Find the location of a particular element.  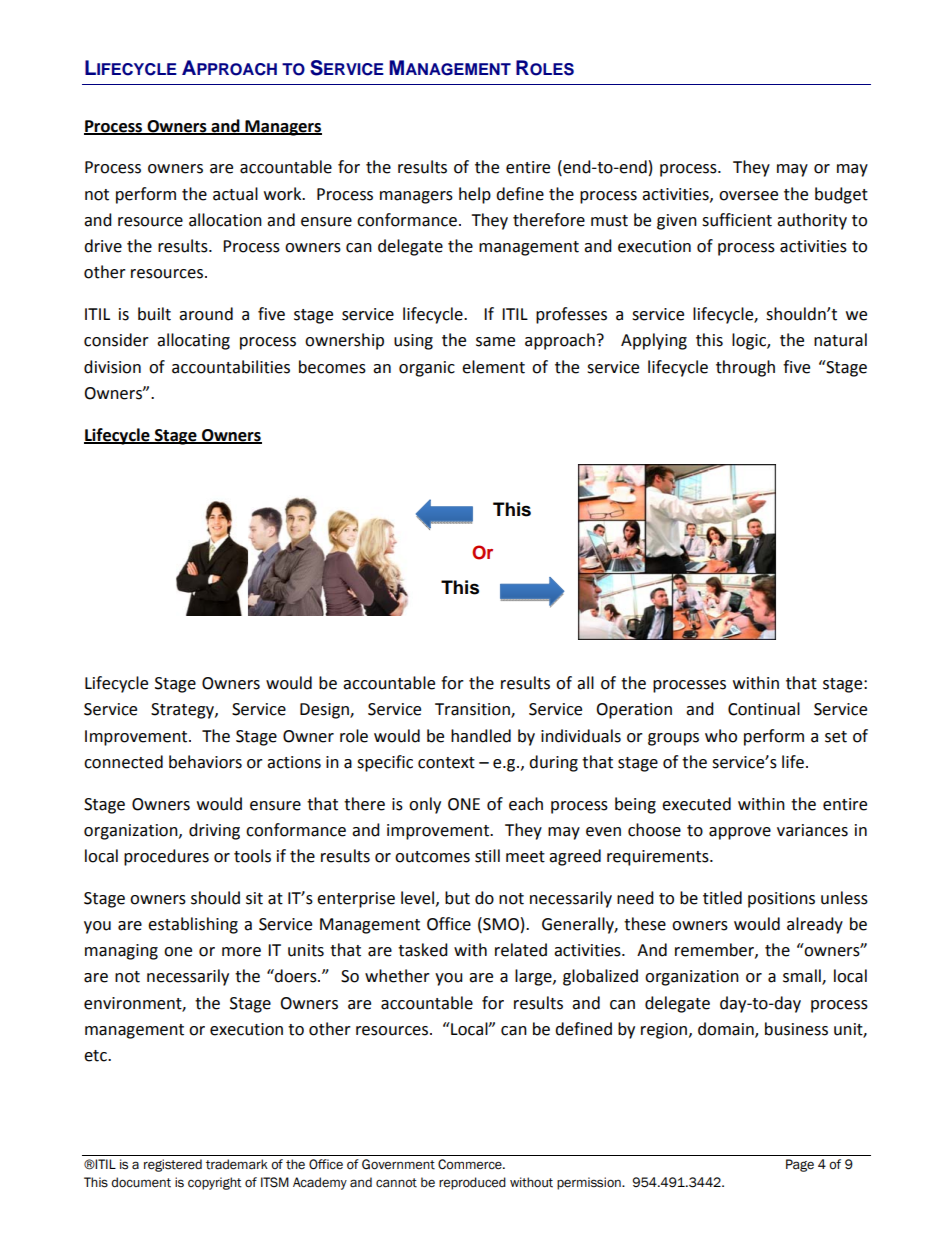

registered is located at coordinates (173, 1165).
